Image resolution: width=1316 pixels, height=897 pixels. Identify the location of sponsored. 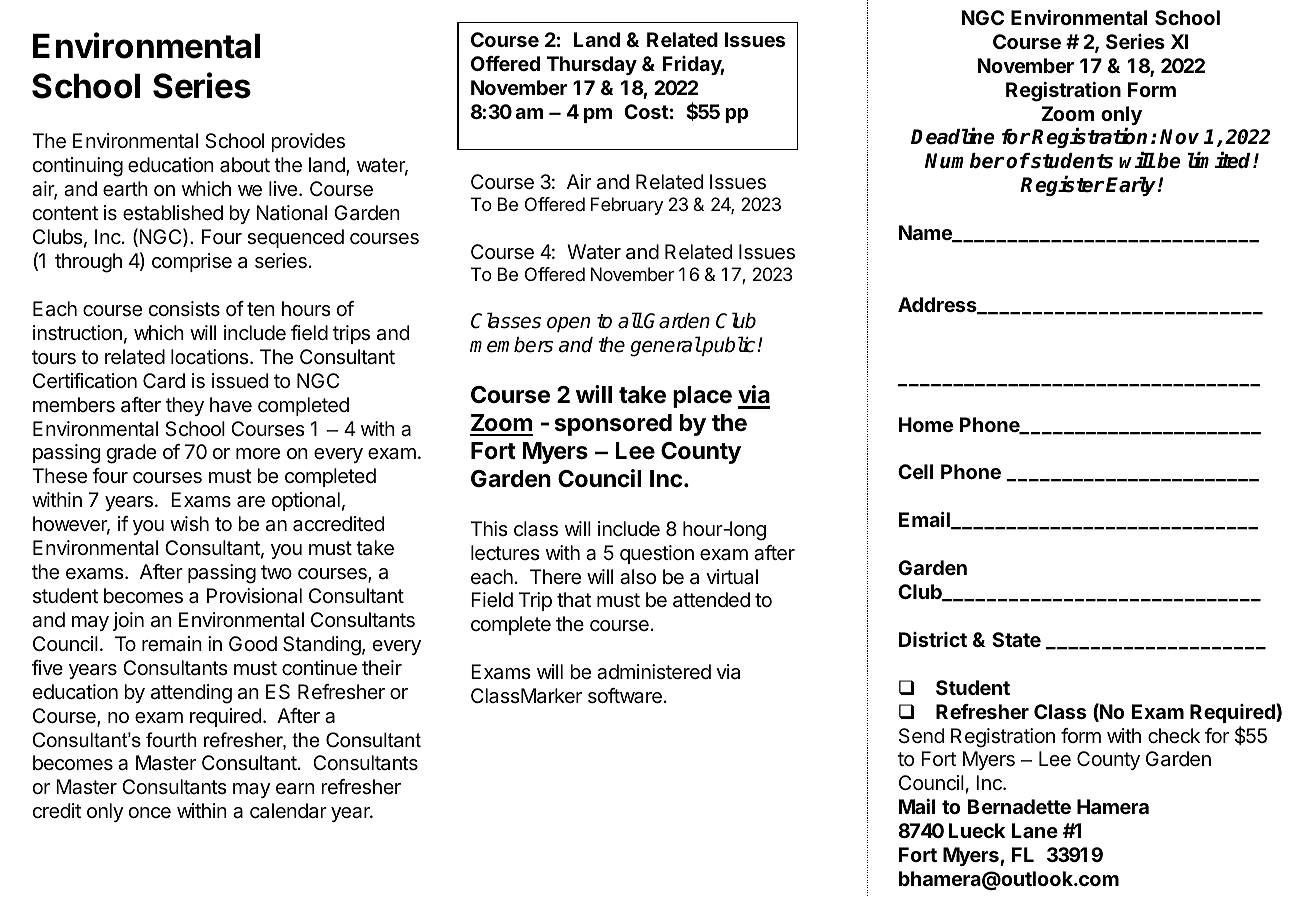
(613, 425).
